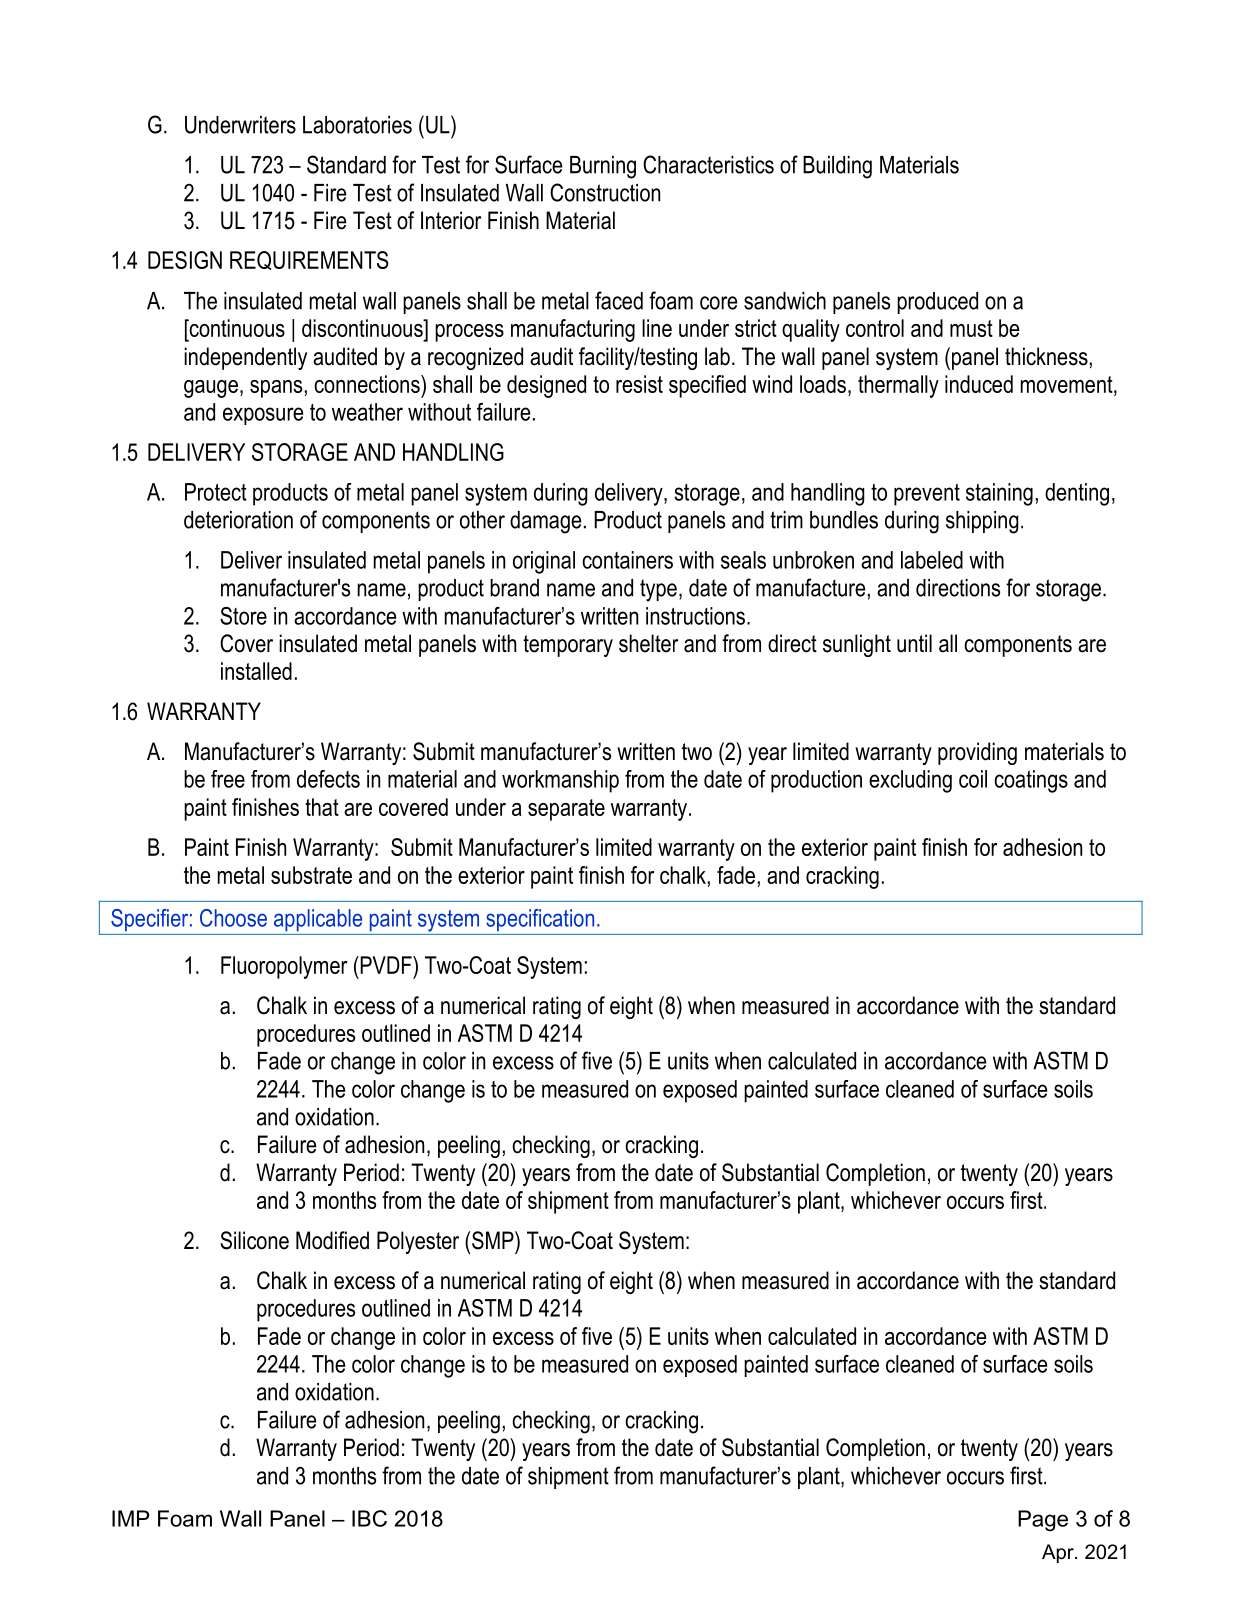 This document has height=1603, width=1239. Describe the element at coordinates (357, 125) in the document. I see `Laboratories` at that location.
